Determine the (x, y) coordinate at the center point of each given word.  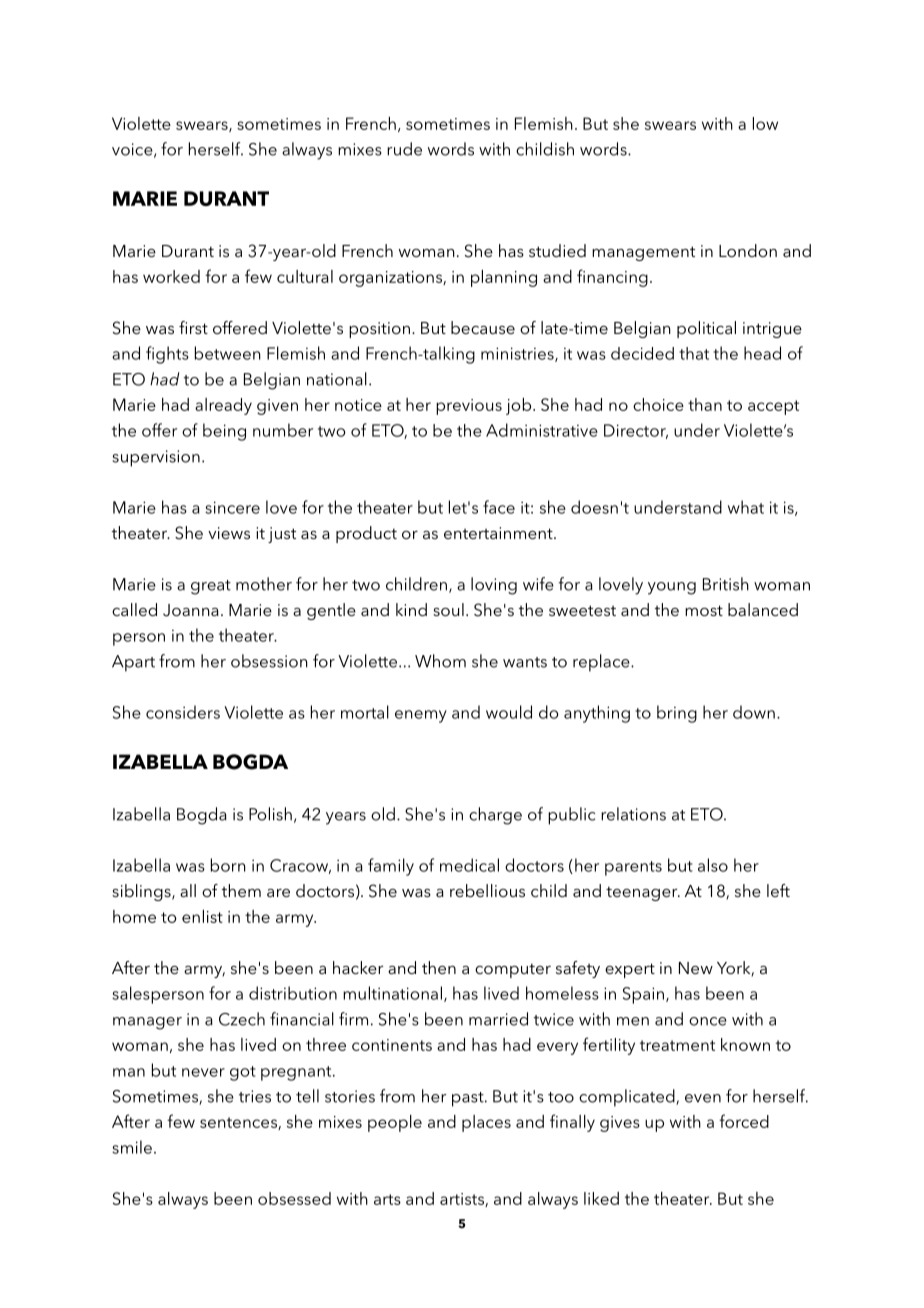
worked (171, 276)
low (765, 123)
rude (404, 149)
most (704, 610)
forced (744, 1121)
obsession (269, 661)
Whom (440, 661)
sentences (239, 1123)
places (486, 1123)
